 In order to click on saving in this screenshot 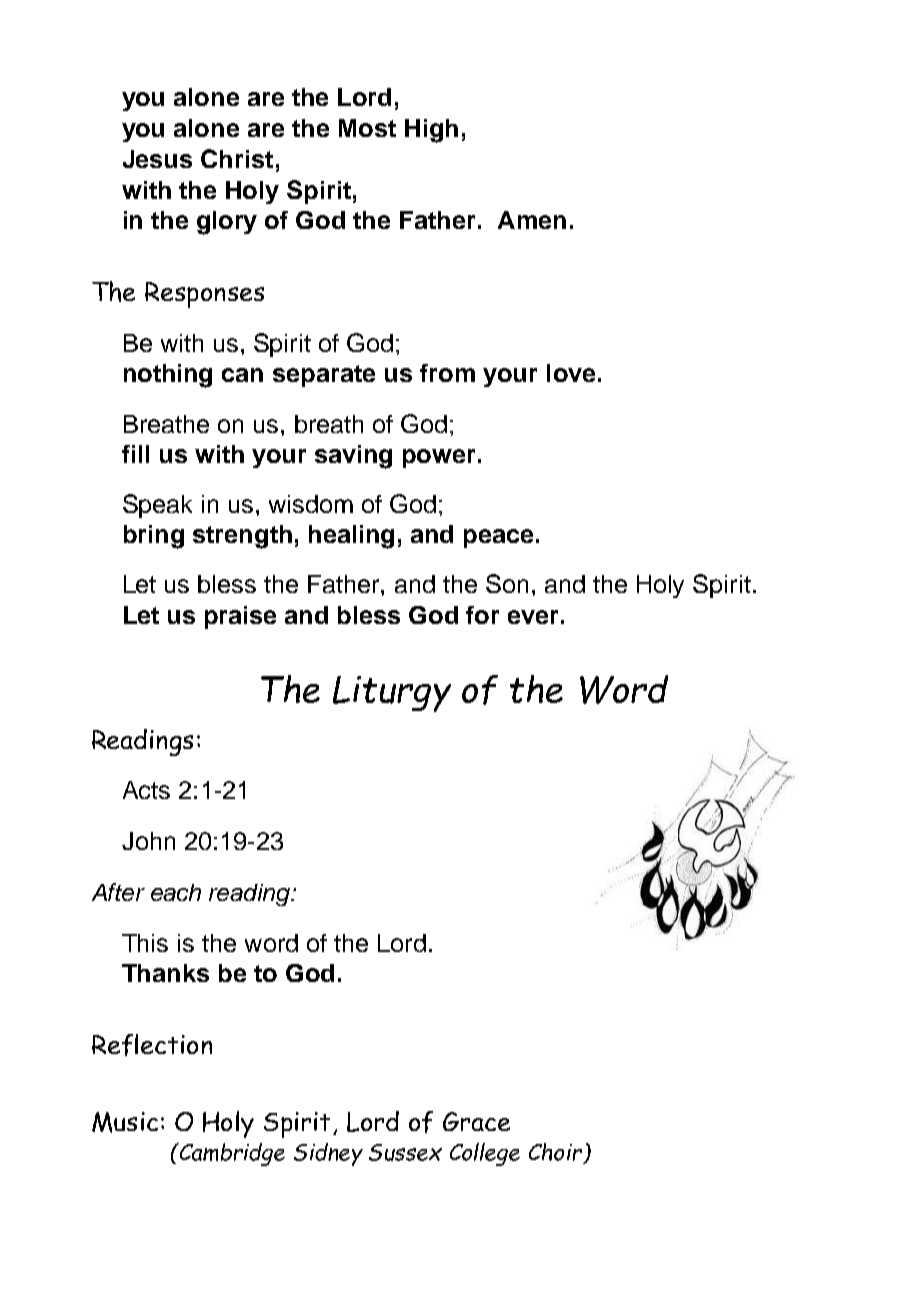, I will do `click(353, 457)`.
